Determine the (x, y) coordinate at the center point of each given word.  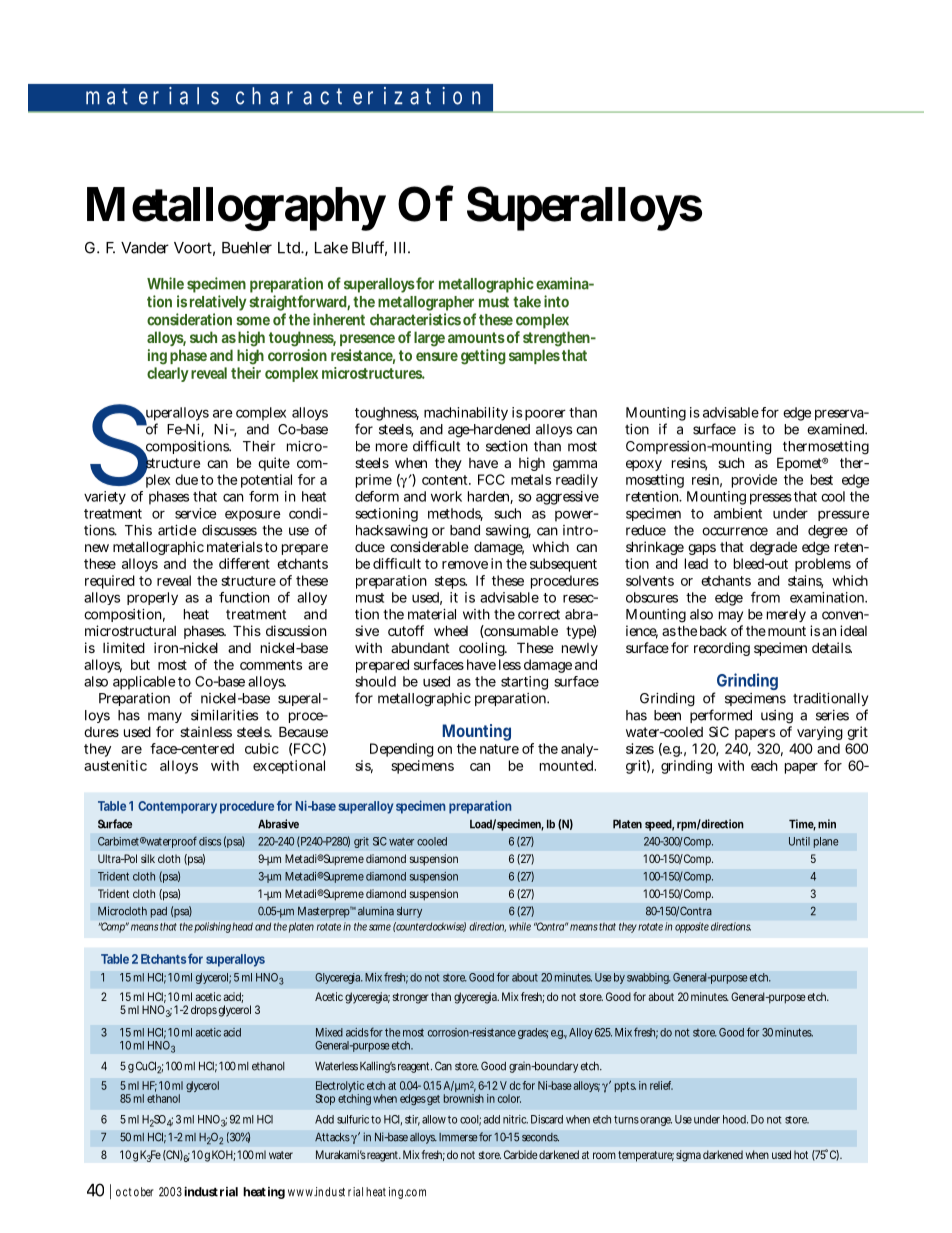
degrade (773, 548)
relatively (218, 303)
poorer (545, 415)
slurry (409, 912)
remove (465, 565)
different (244, 563)
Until (799, 841)
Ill (401, 248)
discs (210, 841)
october (135, 1192)
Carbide (521, 1154)
